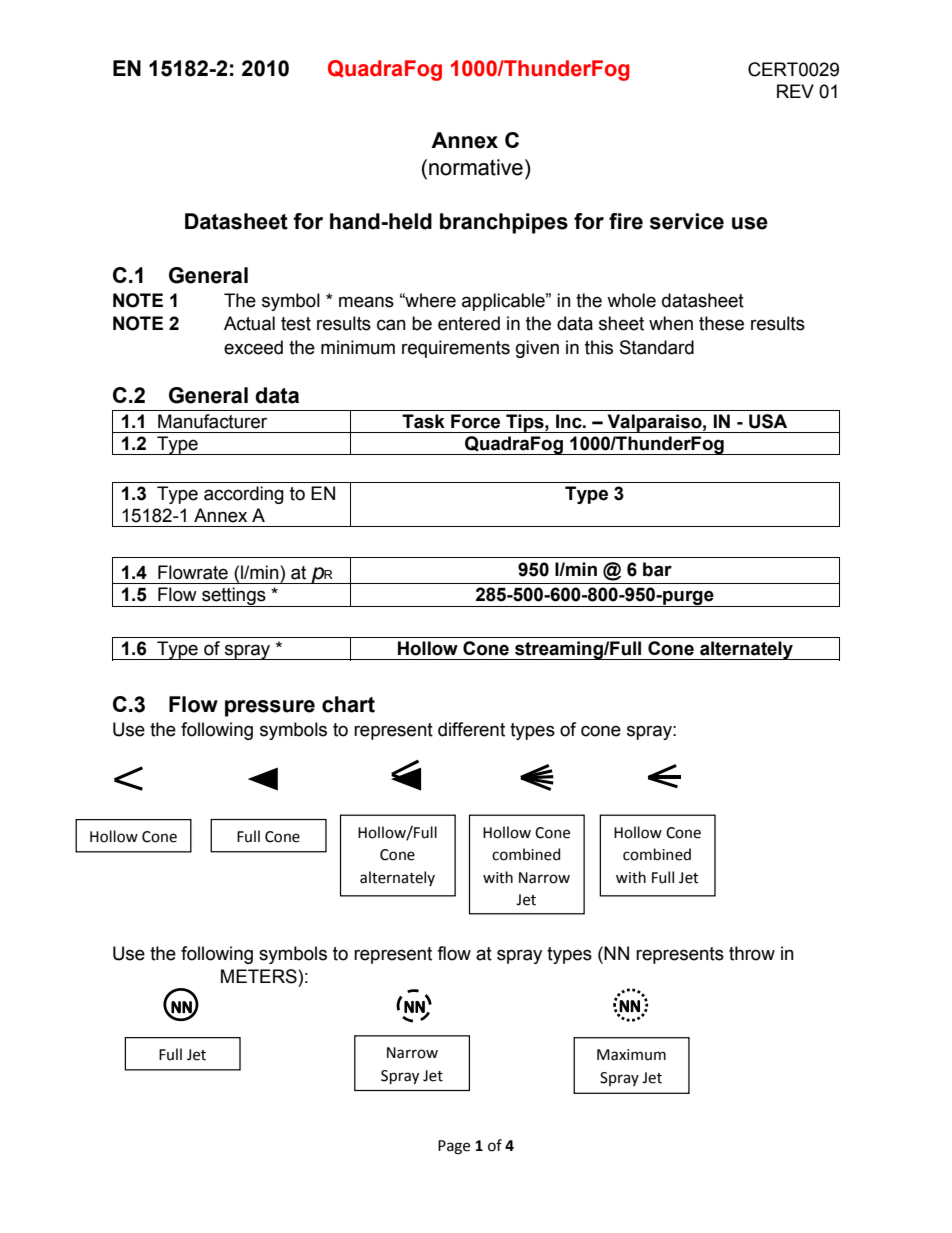 This document has height=1233, width=952. What do you see at coordinates (631, 1055) in the document?
I see `Maximum` at bounding box center [631, 1055].
